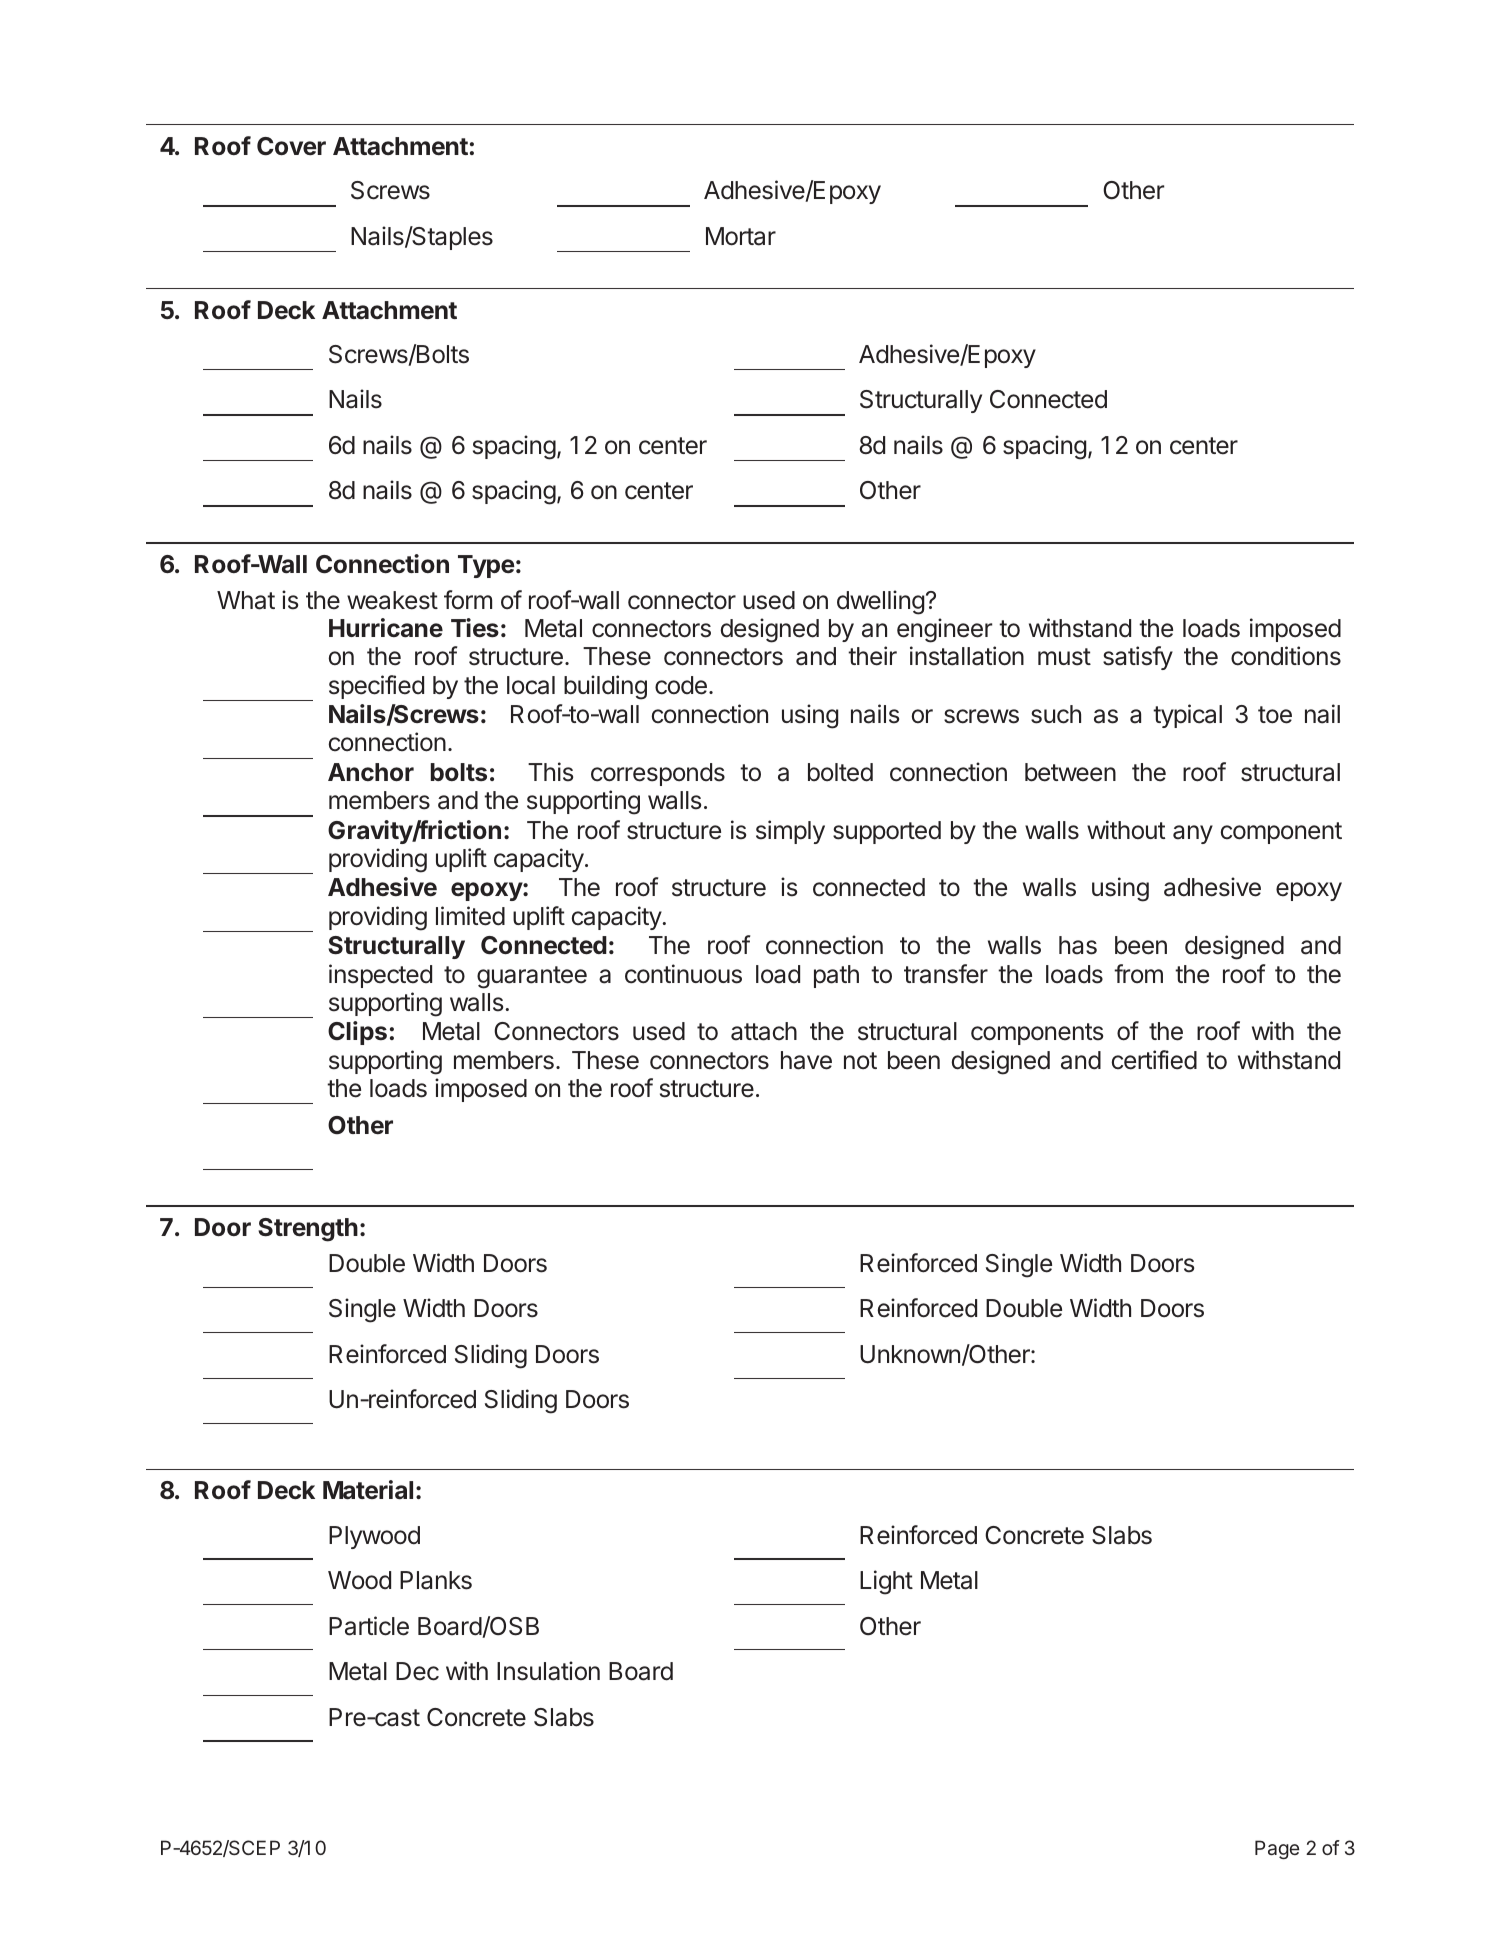 The height and width of the screenshot is (1948, 1505). Describe the element at coordinates (836, 976) in the screenshot. I see `path` at that location.
